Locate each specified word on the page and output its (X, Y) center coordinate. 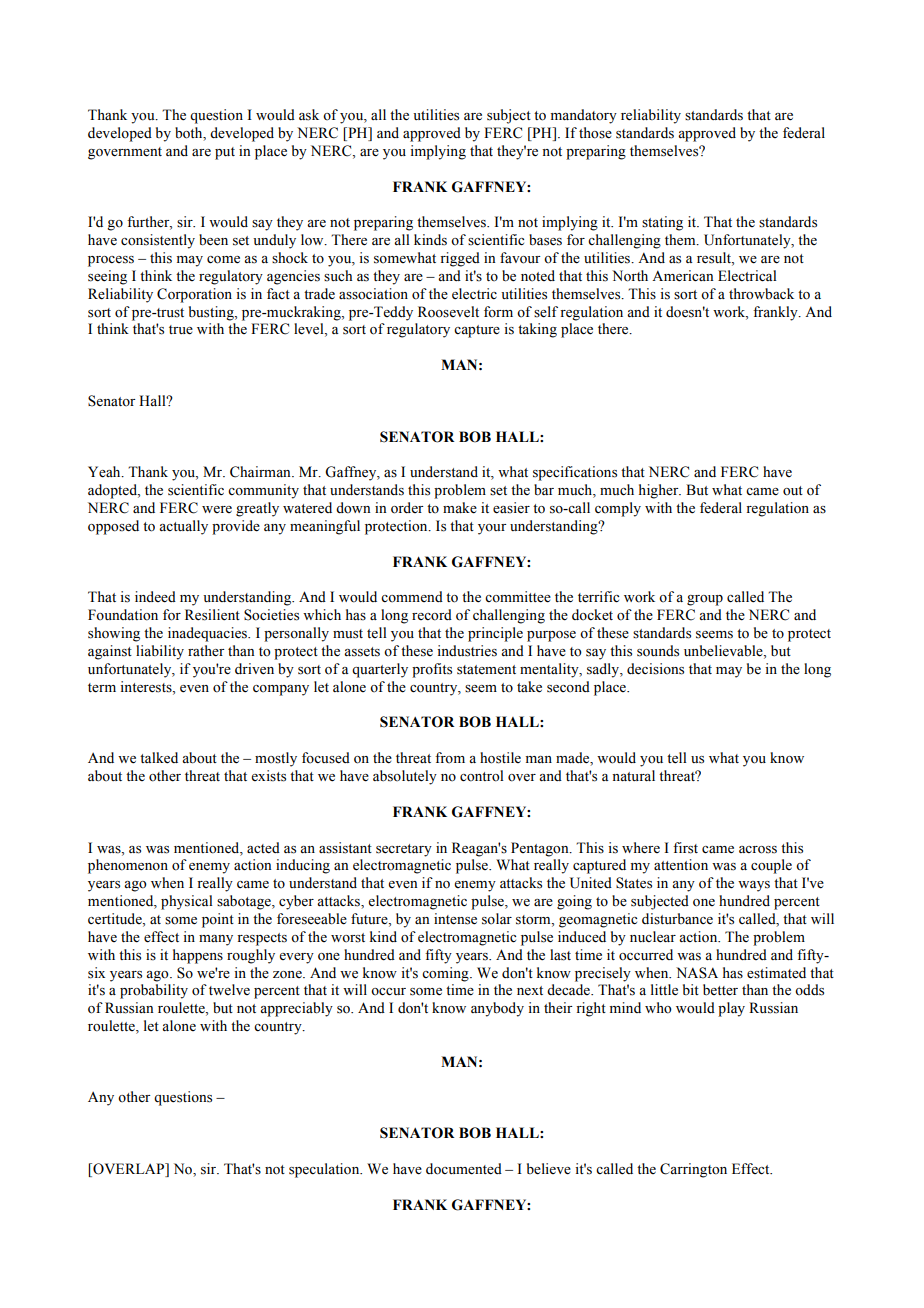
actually (183, 527)
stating (662, 223)
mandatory (584, 116)
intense (455, 919)
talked (159, 758)
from (450, 758)
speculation (325, 1170)
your (492, 529)
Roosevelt (448, 312)
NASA (697, 973)
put (225, 153)
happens (198, 956)
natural (633, 775)
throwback (761, 294)
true (181, 330)
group (705, 600)
